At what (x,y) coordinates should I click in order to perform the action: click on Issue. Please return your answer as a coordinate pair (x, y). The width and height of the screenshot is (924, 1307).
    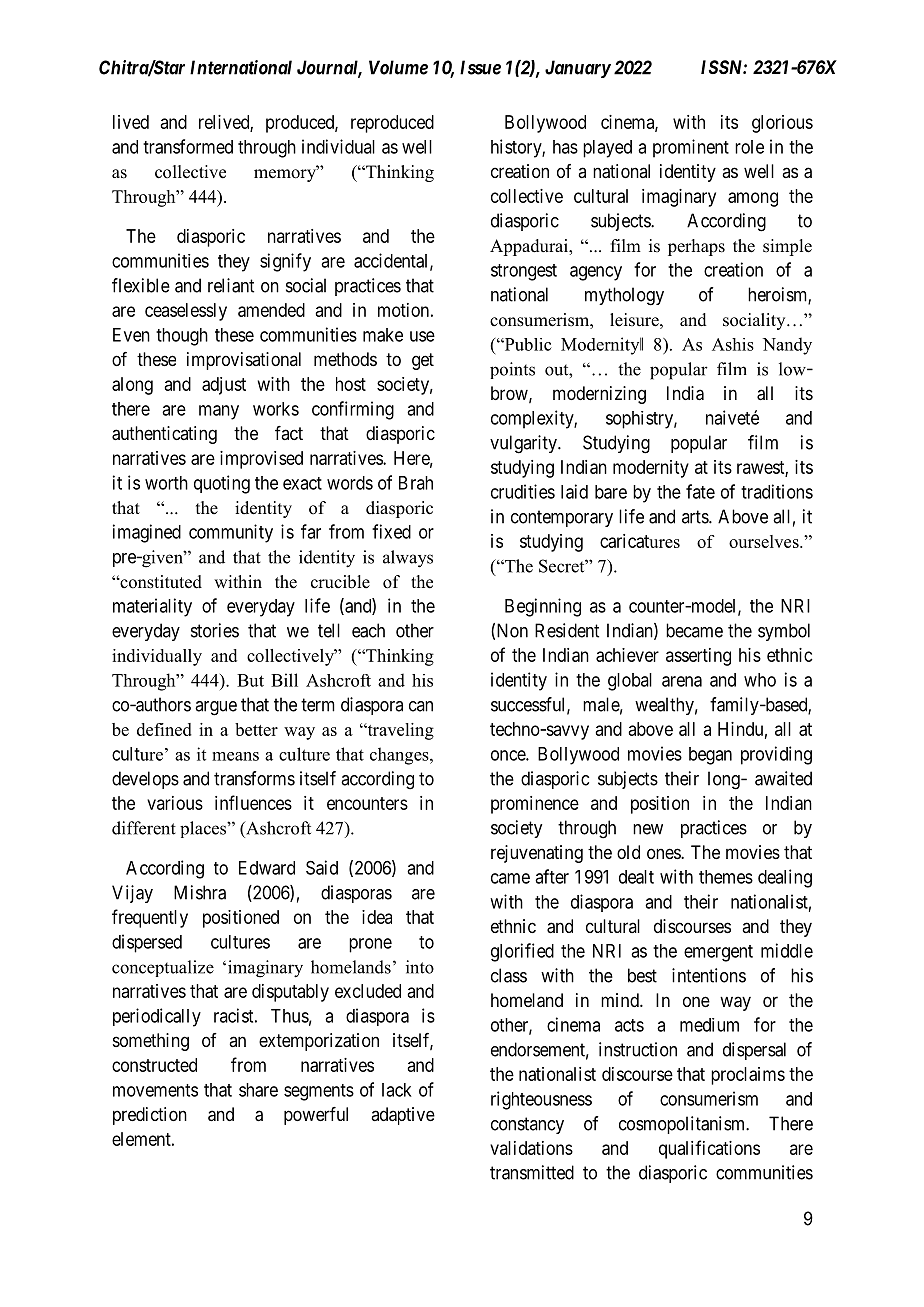
    Looking at the image, I should click on (480, 67).
